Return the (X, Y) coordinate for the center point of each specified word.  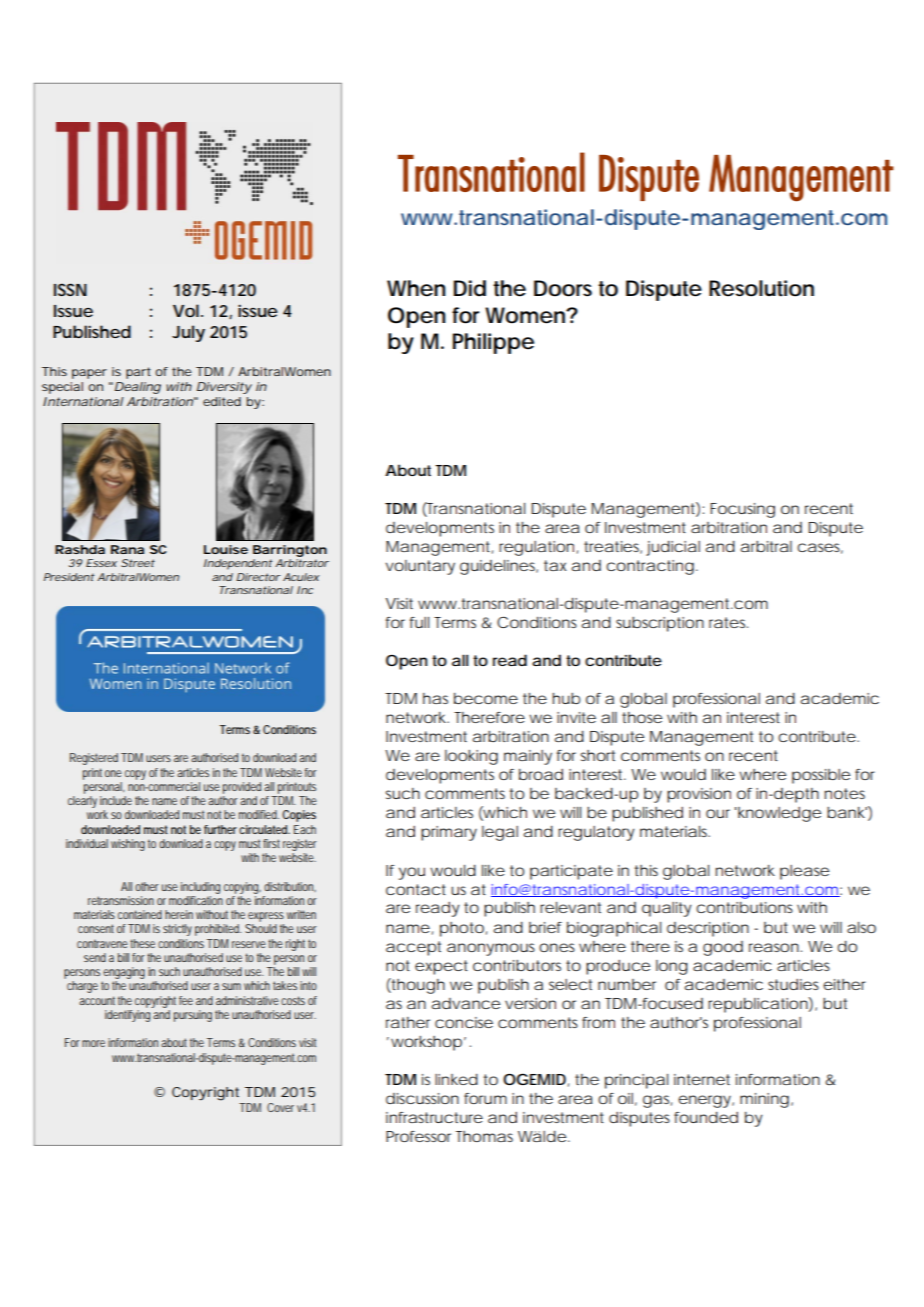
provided (242, 788)
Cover (280, 1107)
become (486, 698)
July (188, 333)
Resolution (761, 288)
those (642, 717)
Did (470, 288)
